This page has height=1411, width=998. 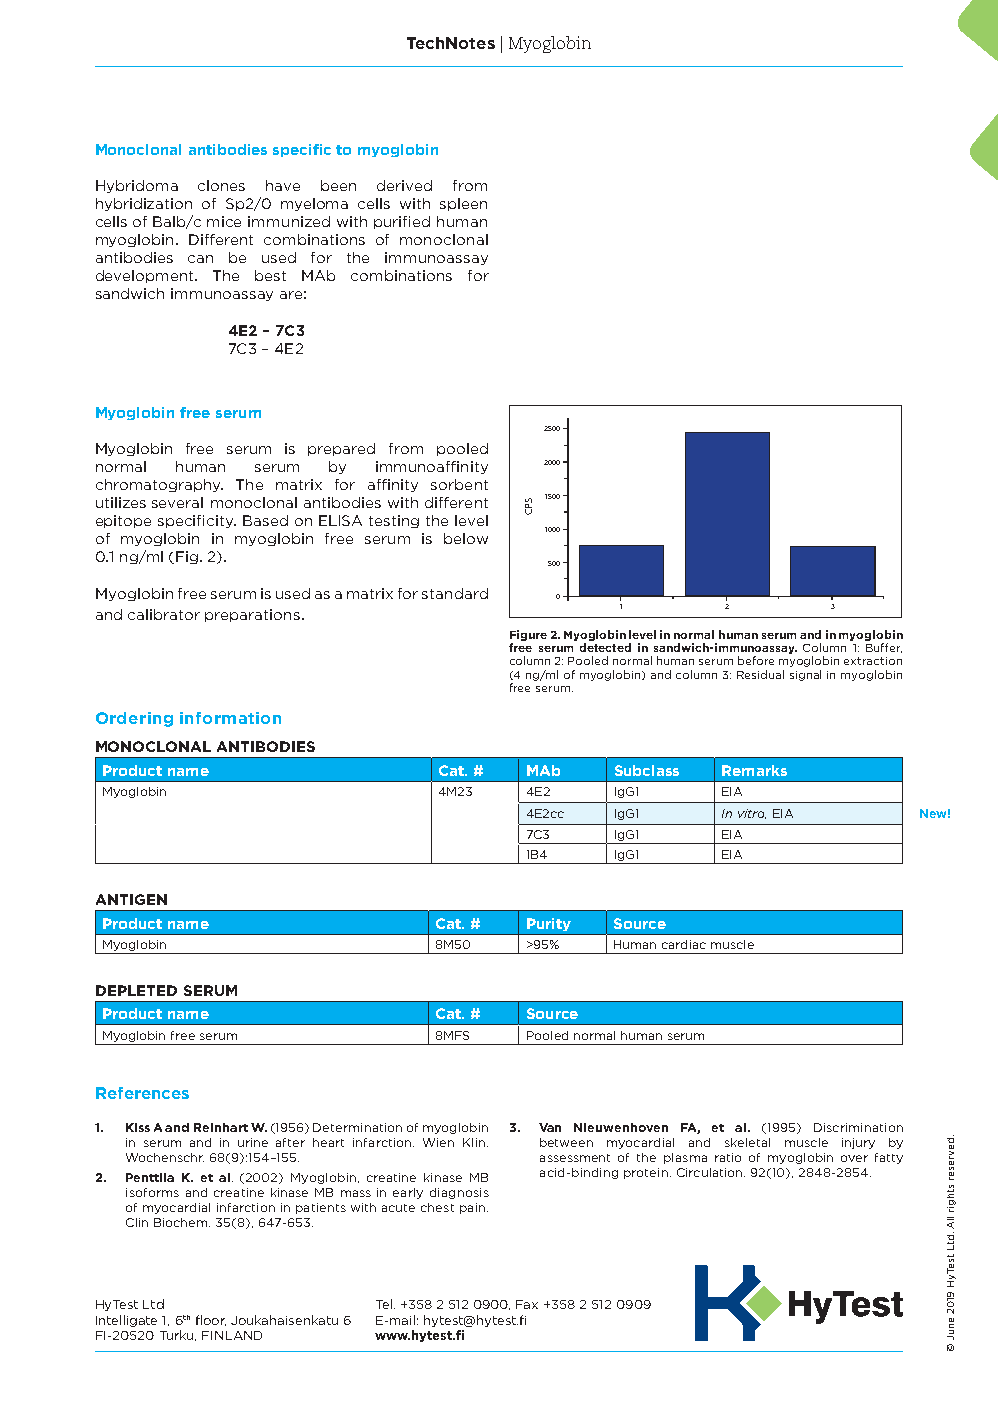 What do you see at coordinates (136, 990) in the page?
I see `DEPLETED` at bounding box center [136, 990].
